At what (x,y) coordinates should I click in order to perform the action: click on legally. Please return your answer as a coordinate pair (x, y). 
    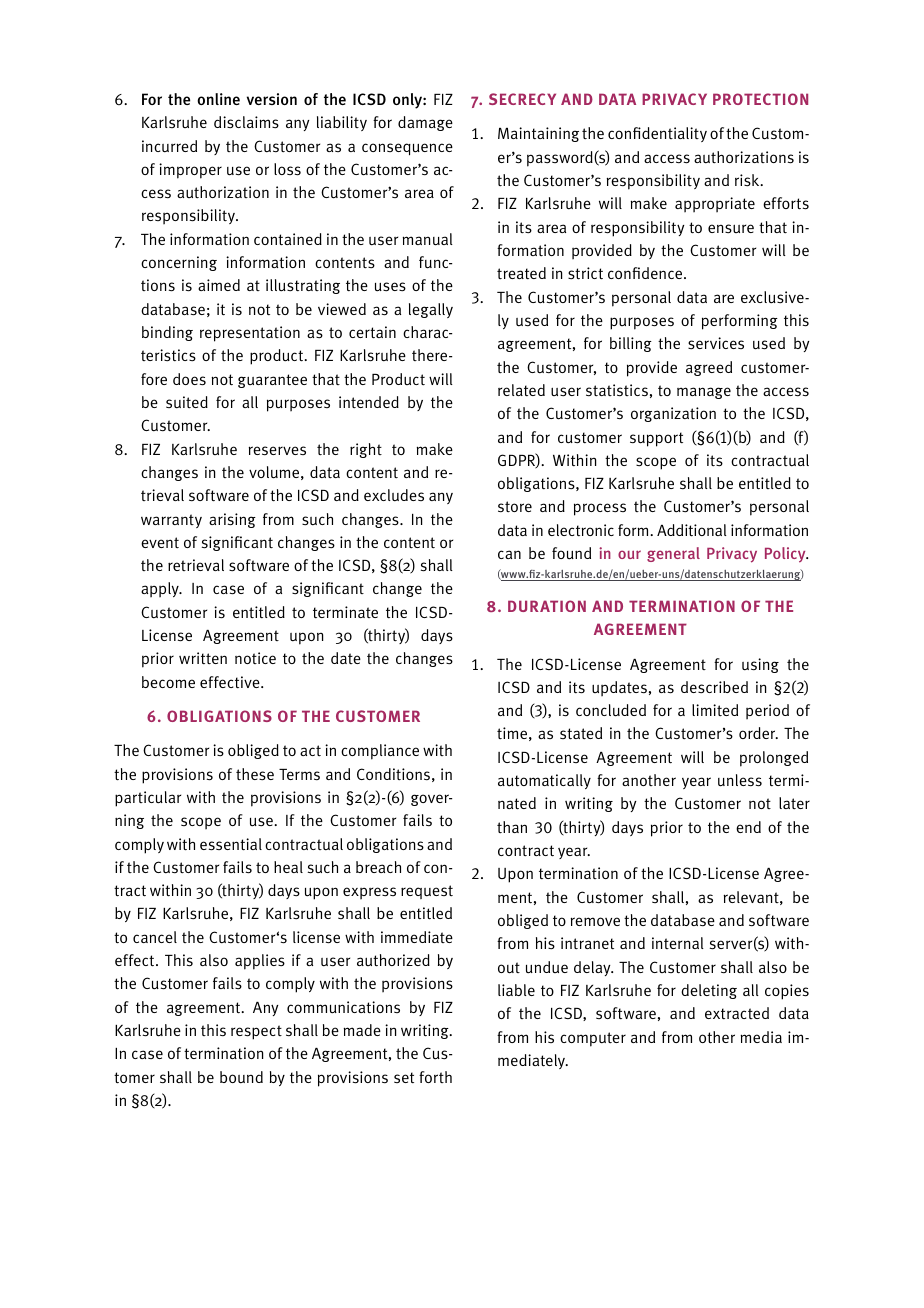
    Looking at the image, I should click on (431, 310).
